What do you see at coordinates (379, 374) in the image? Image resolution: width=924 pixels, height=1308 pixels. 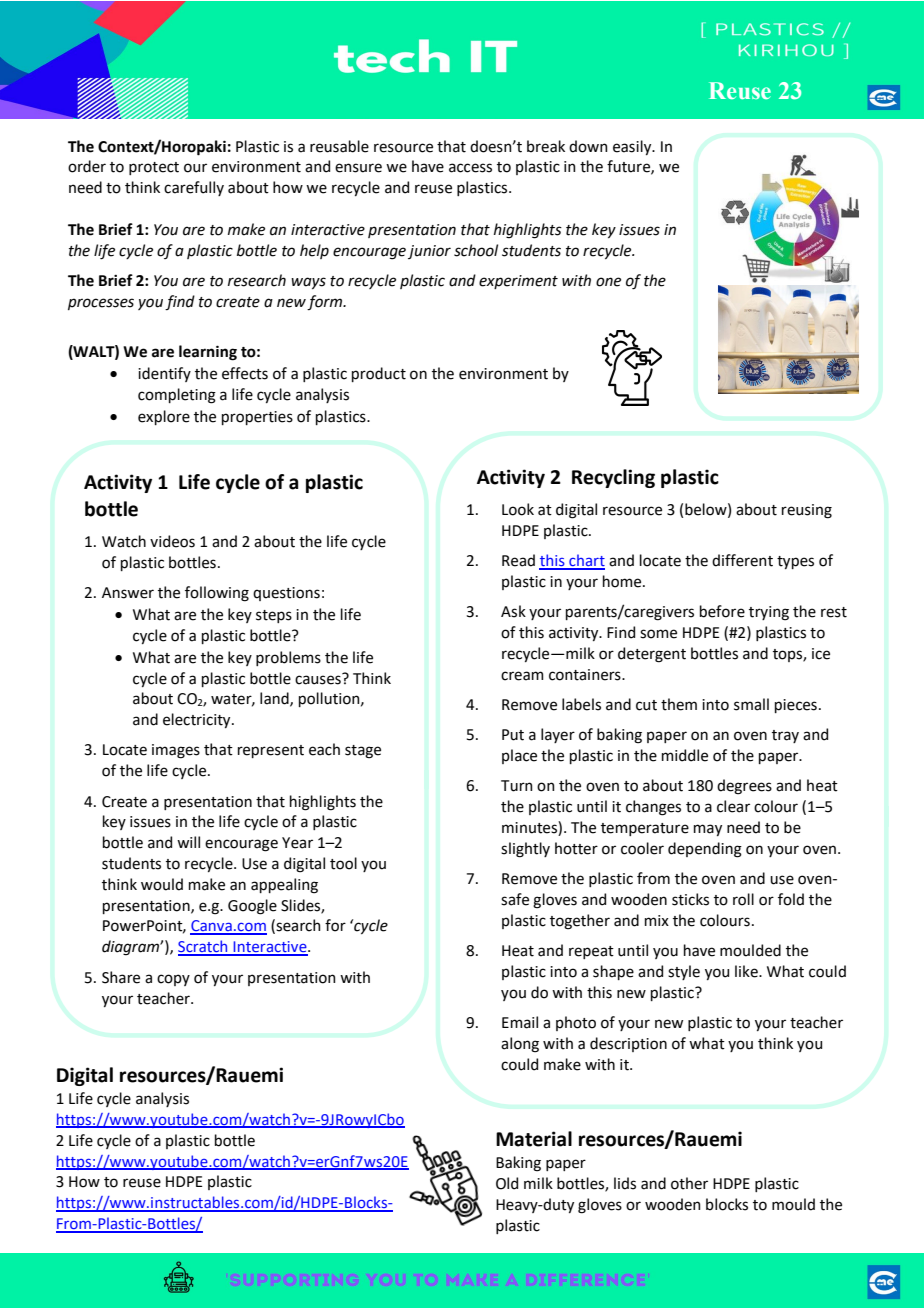 I see `product` at bounding box center [379, 374].
